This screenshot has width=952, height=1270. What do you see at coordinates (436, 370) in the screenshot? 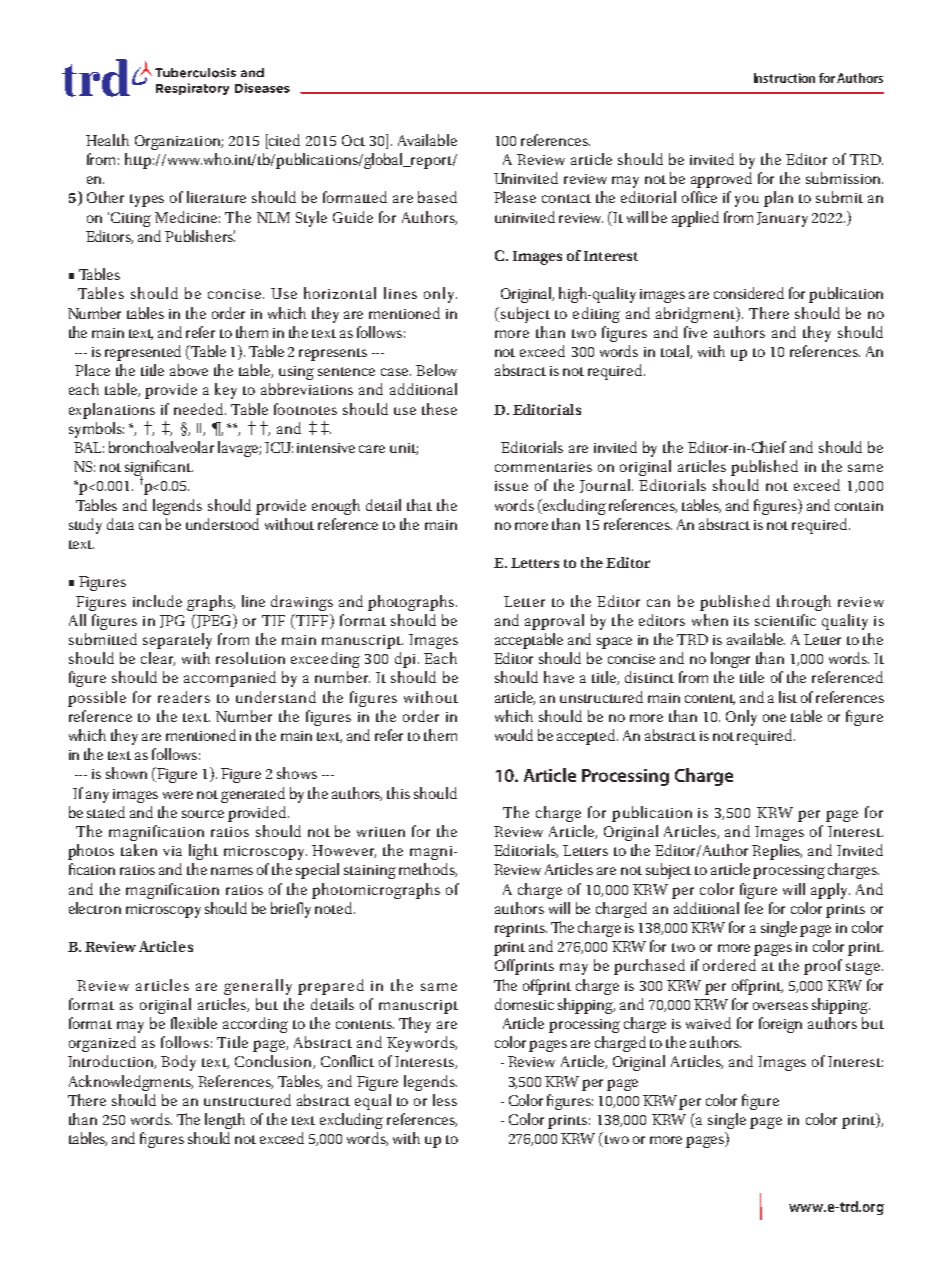
I see `Below` at bounding box center [436, 370].
